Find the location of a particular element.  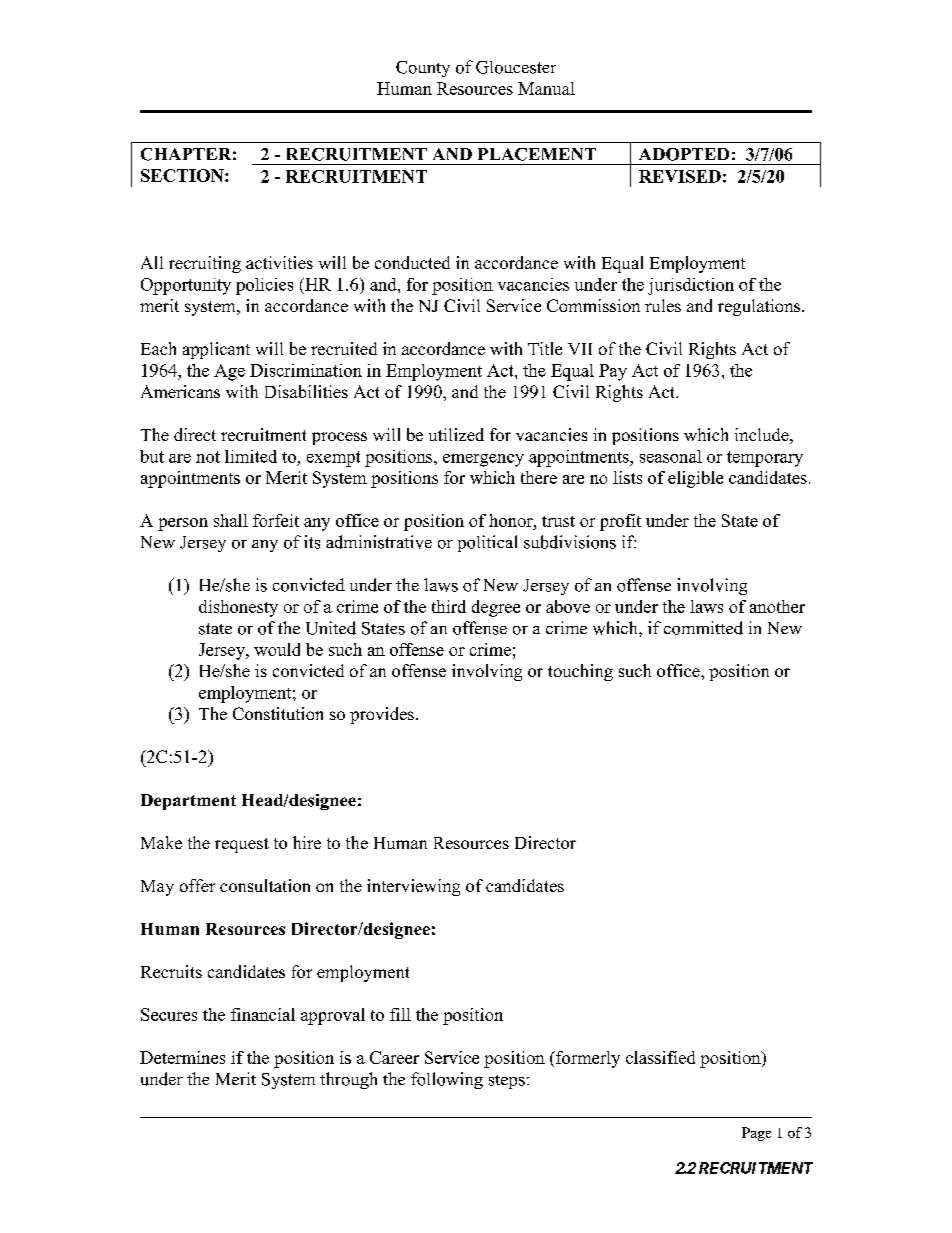

Determines is located at coordinates (182, 1057).
